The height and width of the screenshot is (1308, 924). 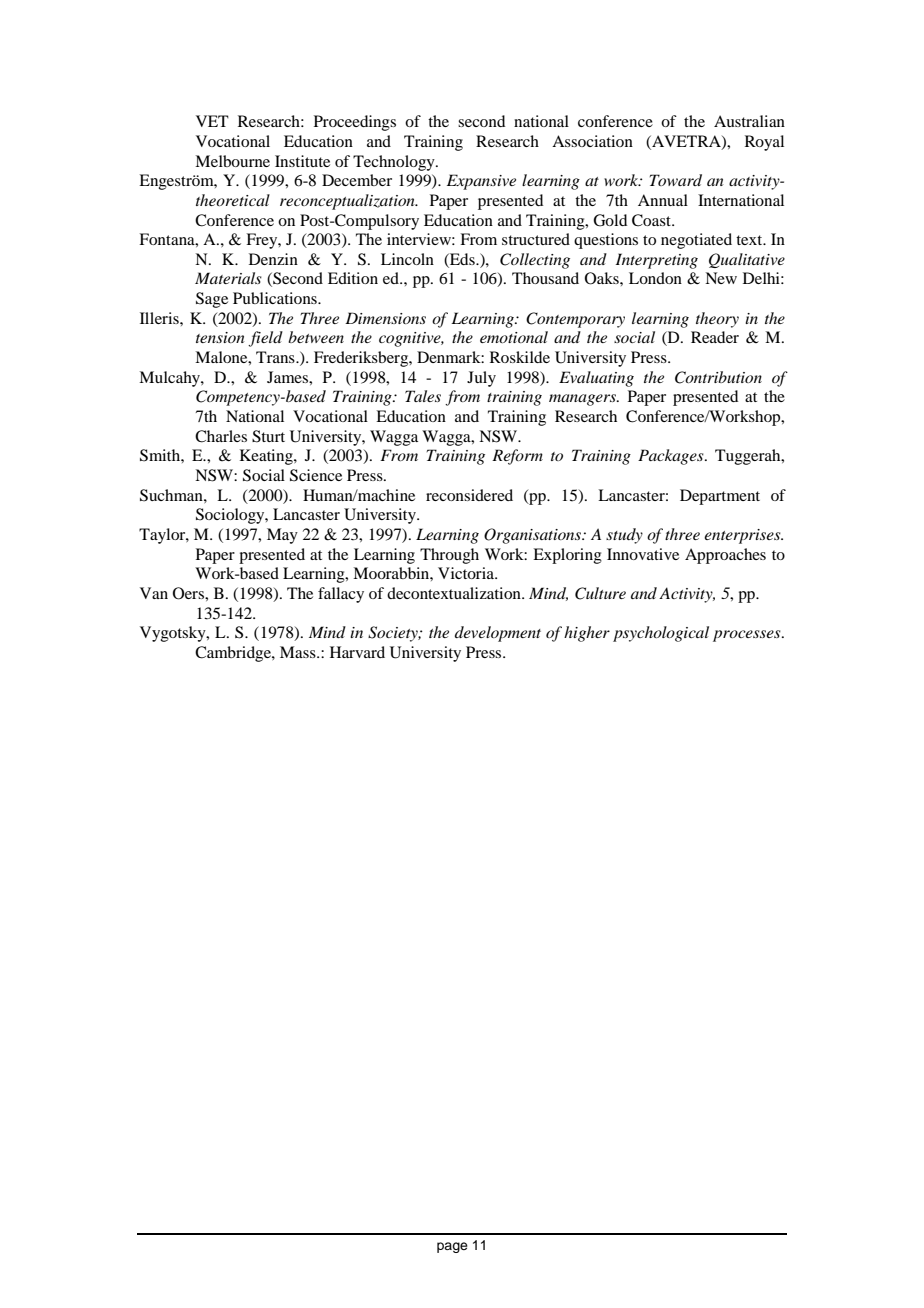 What do you see at coordinates (234, 654) in the screenshot?
I see `Cambridge` at bounding box center [234, 654].
